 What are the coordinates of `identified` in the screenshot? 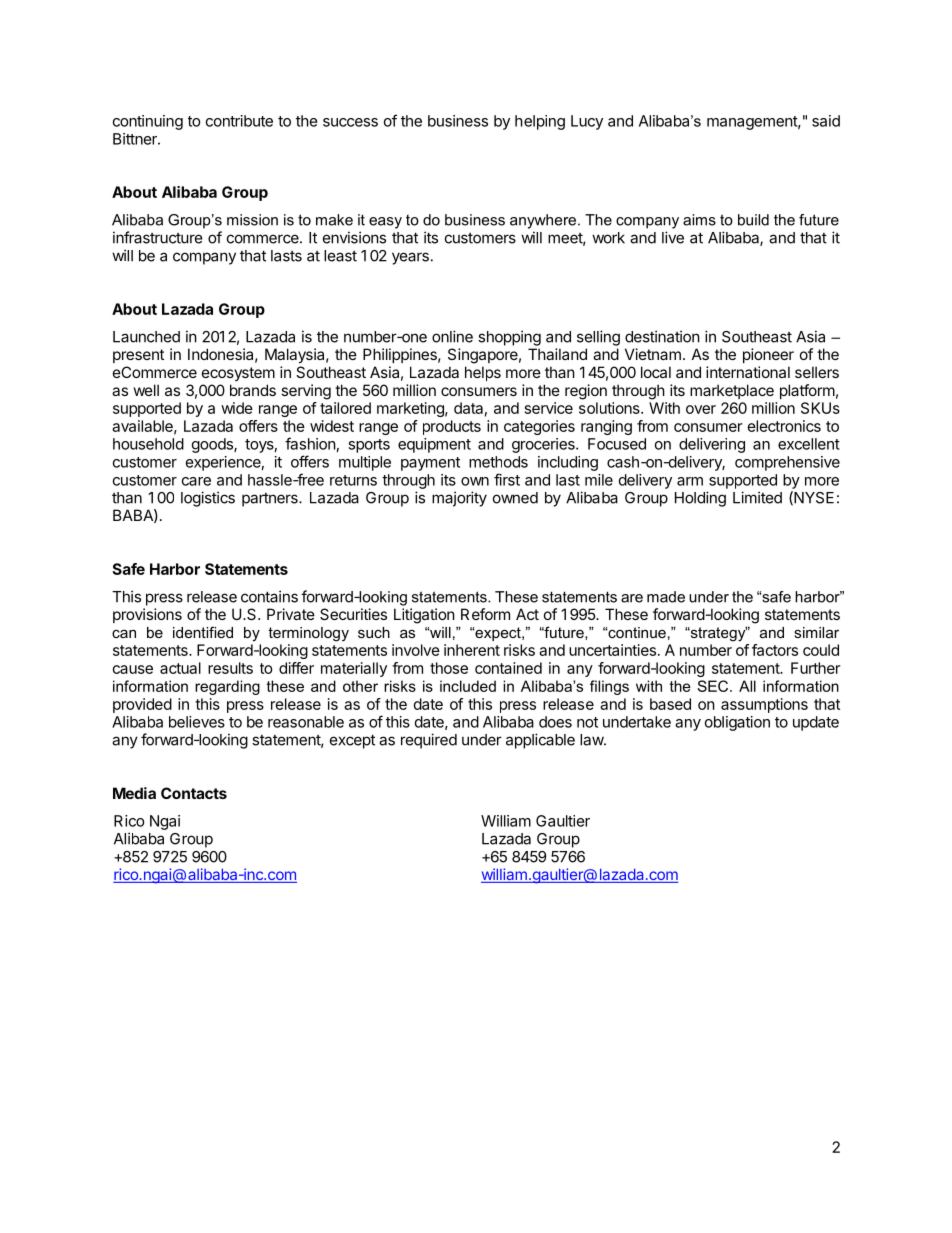 It's located at (203, 632).
